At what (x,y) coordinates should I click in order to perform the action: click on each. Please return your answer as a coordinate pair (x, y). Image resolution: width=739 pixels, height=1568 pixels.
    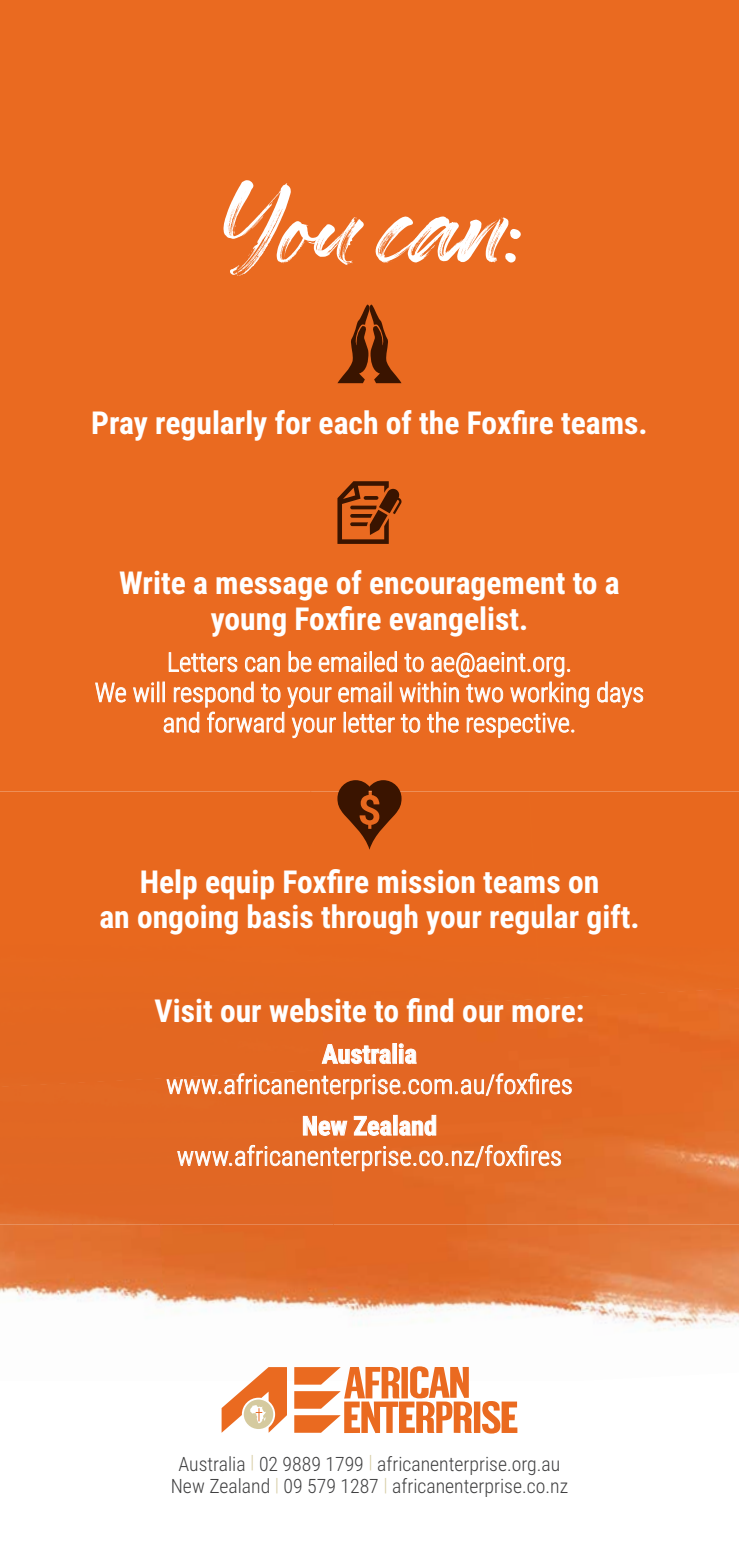
    Looking at the image, I should click on (348, 422).
